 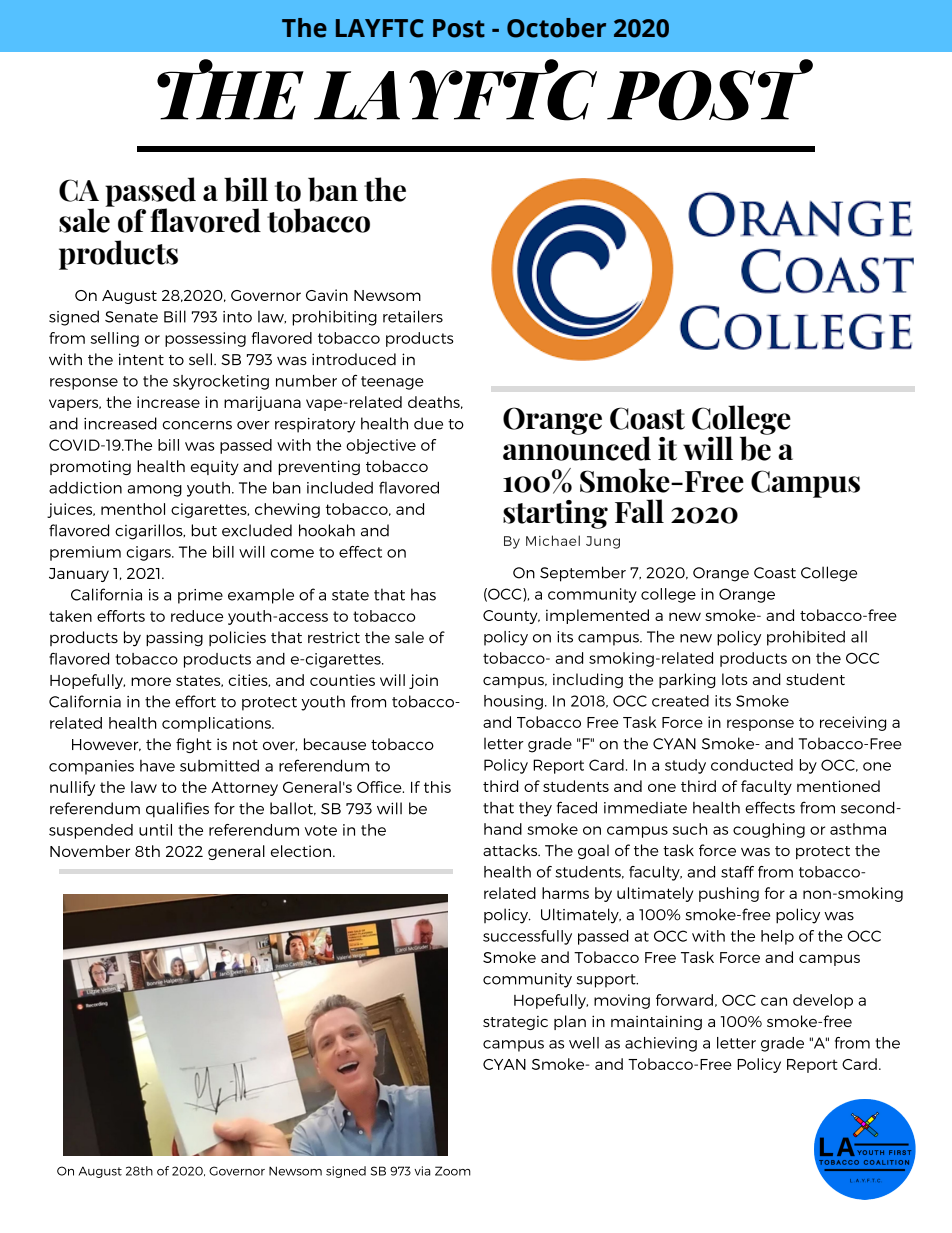 I want to click on Zoom, so click(x=453, y=1171).
